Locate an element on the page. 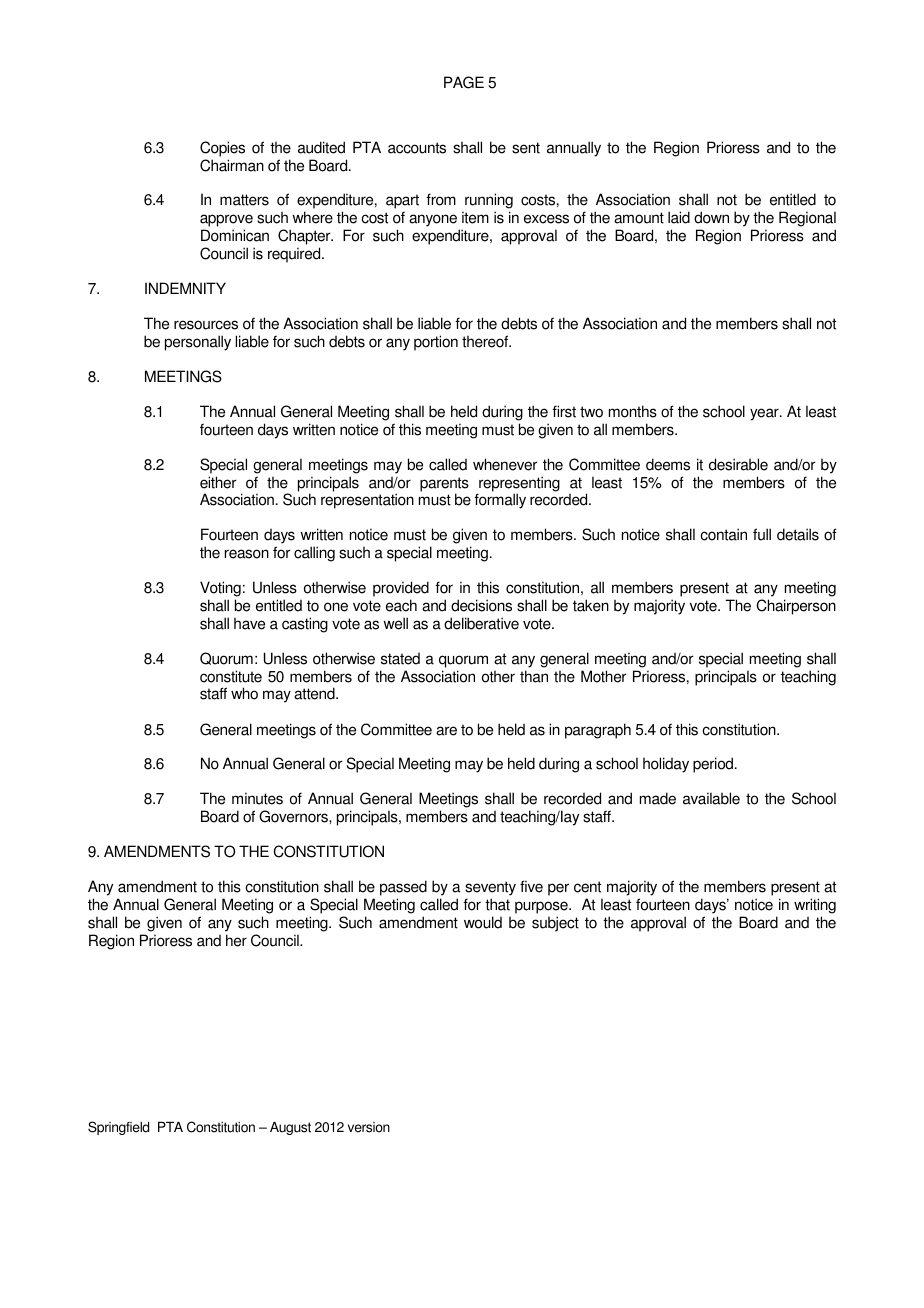 The image size is (924, 1308). PAGE is located at coordinates (464, 82).
